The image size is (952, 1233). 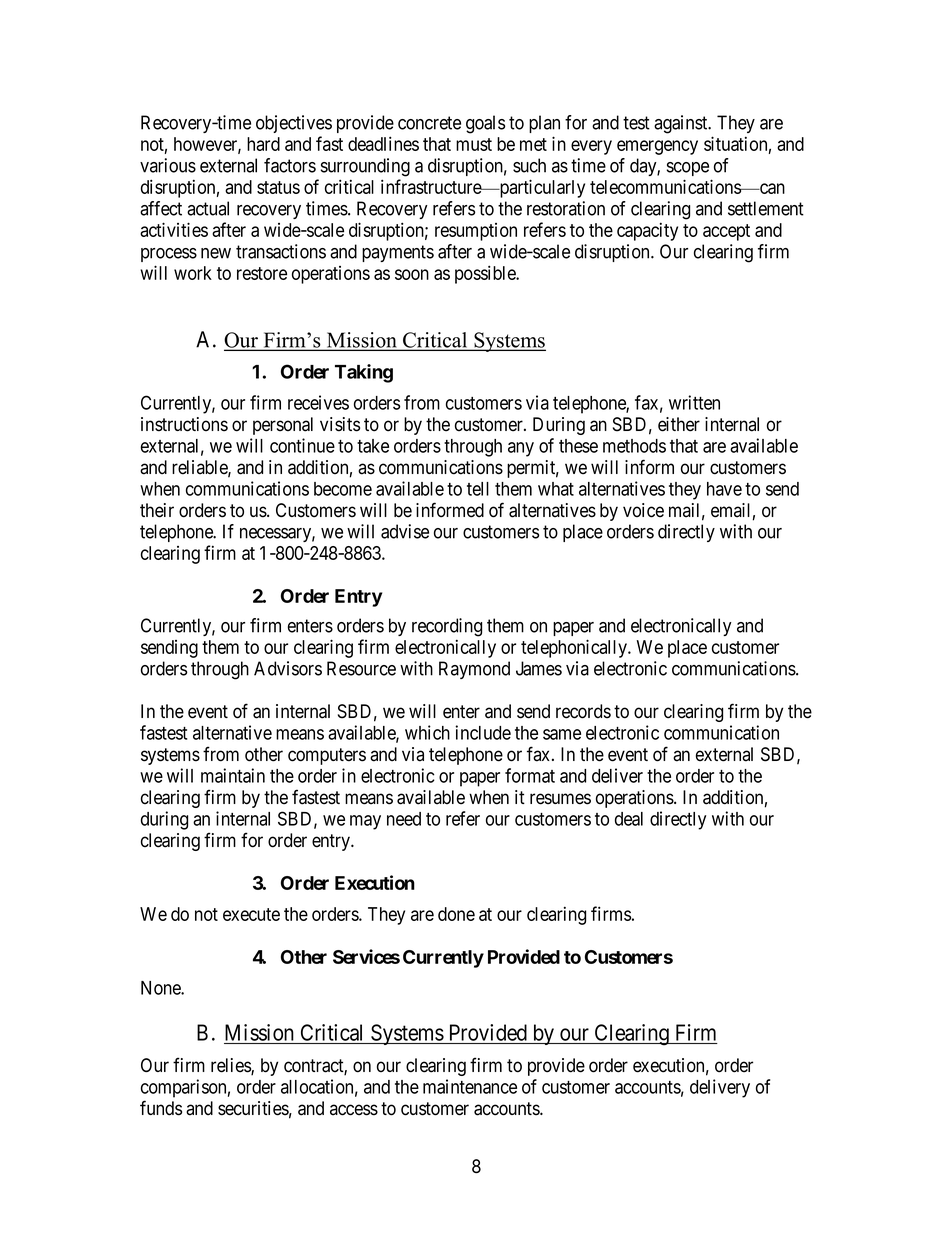 What do you see at coordinates (233, 775) in the image?
I see `maintain` at bounding box center [233, 775].
